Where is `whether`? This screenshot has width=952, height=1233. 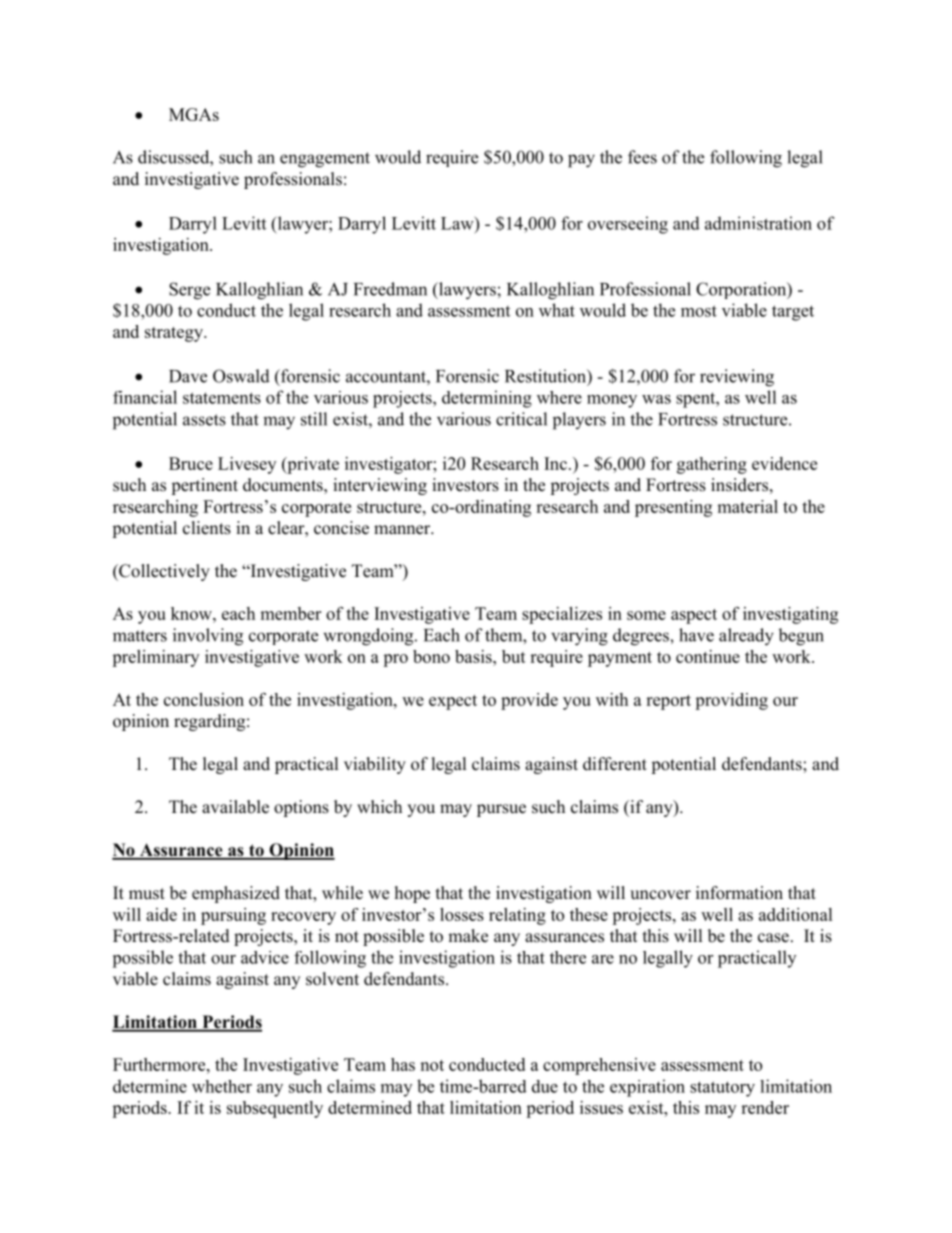
whether is located at coordinates (222, 1086).
